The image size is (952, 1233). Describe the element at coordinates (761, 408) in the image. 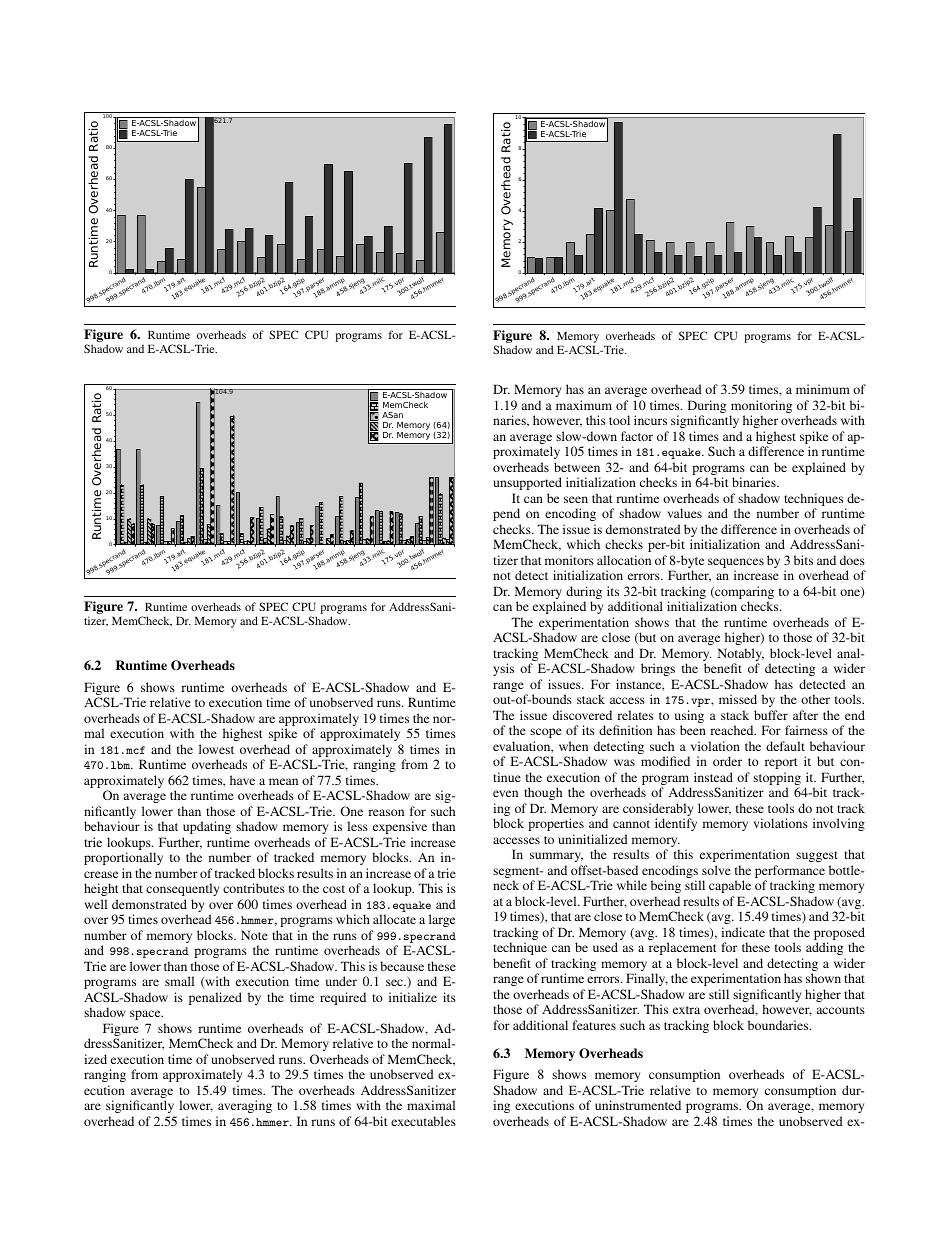

I see `monitoring` at that location.
